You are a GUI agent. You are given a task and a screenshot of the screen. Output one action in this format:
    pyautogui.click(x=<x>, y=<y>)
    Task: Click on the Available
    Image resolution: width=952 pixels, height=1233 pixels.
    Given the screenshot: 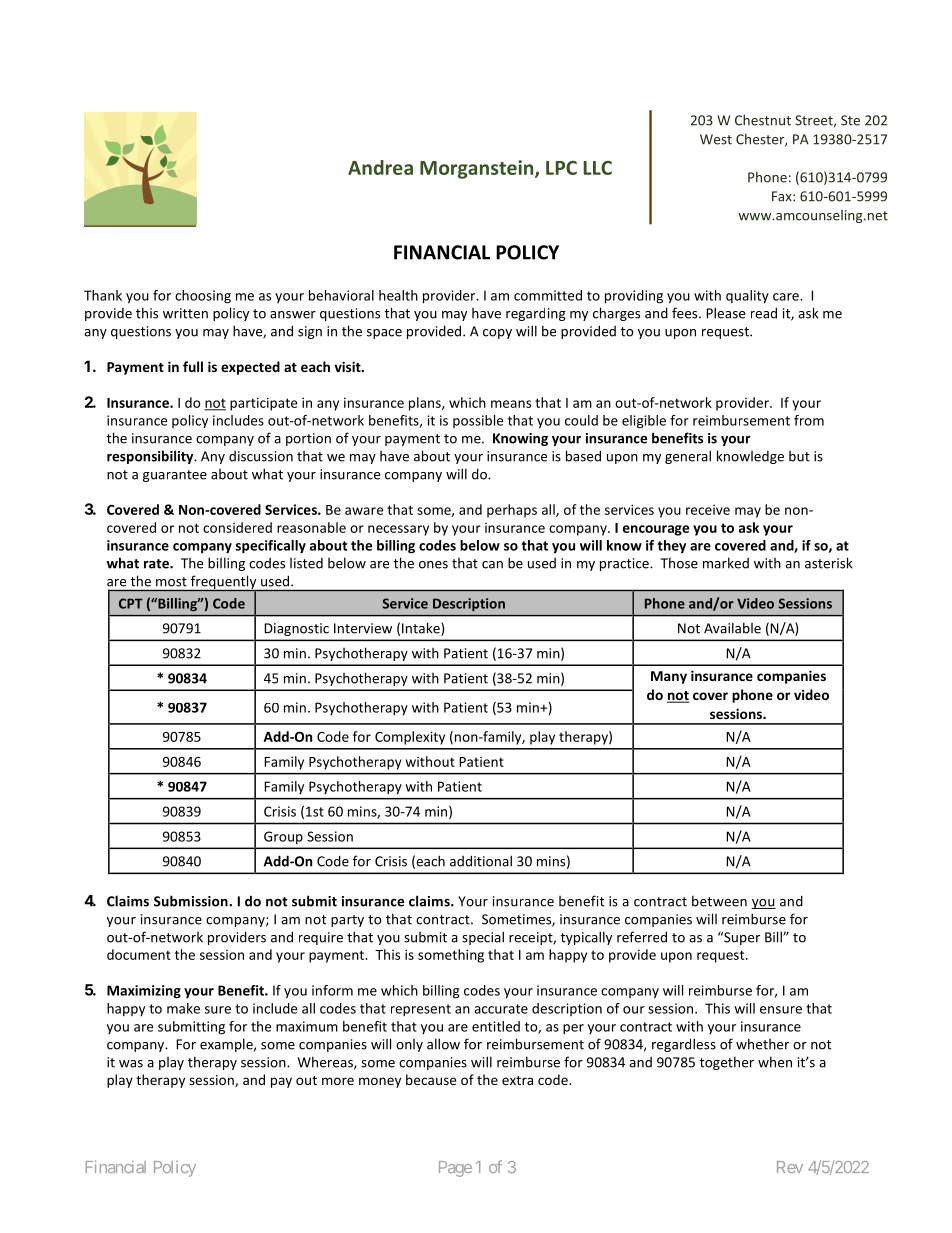 What is the action you would take?
    pyautogui.click(x=732, y=628)
